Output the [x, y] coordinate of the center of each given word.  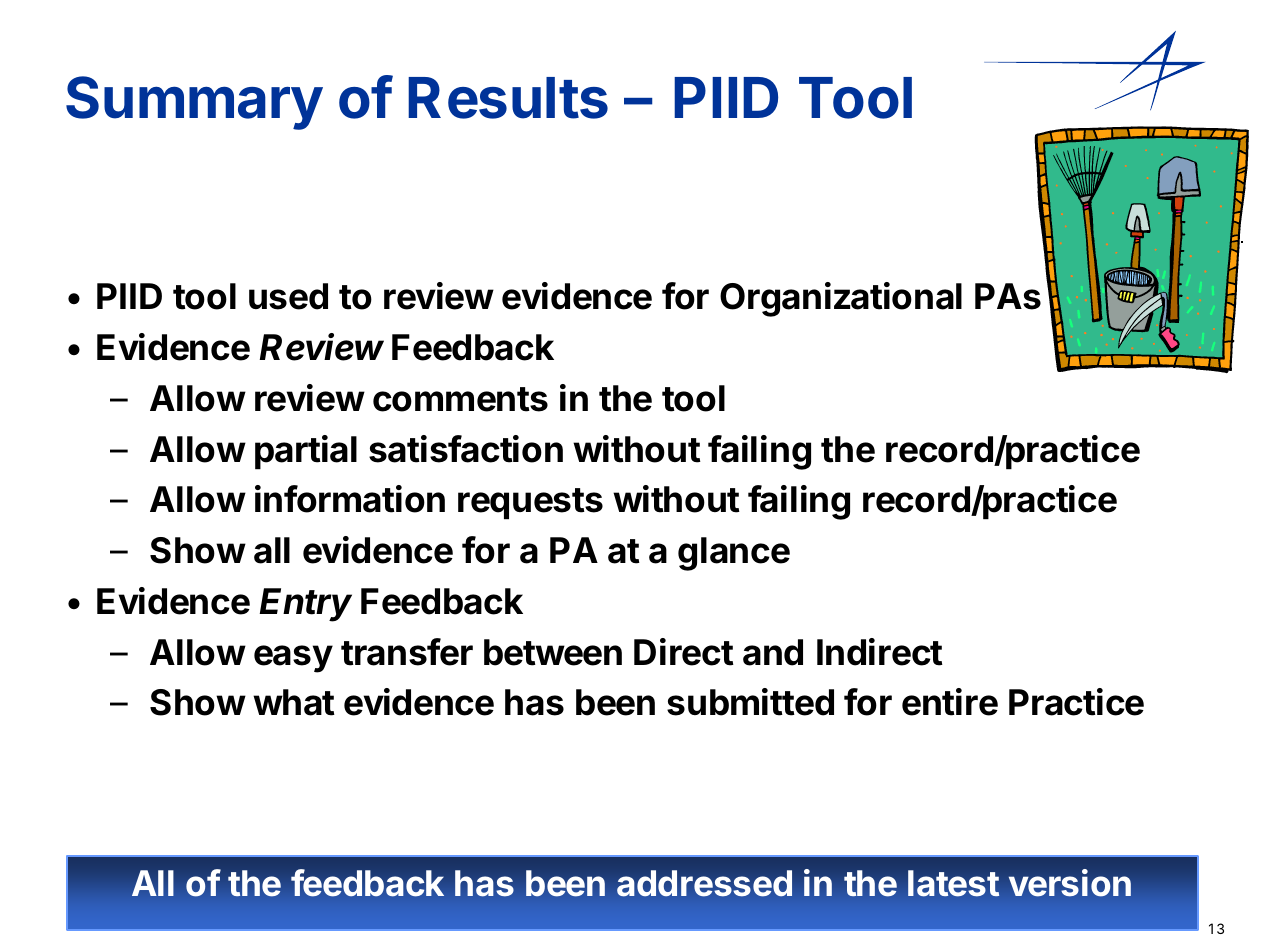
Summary [194, 103]
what [294, 702]
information [350, 499]
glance [734, 554]
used [288, 296]
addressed [704, 883]
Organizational [841, 299]
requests [530, 504]
